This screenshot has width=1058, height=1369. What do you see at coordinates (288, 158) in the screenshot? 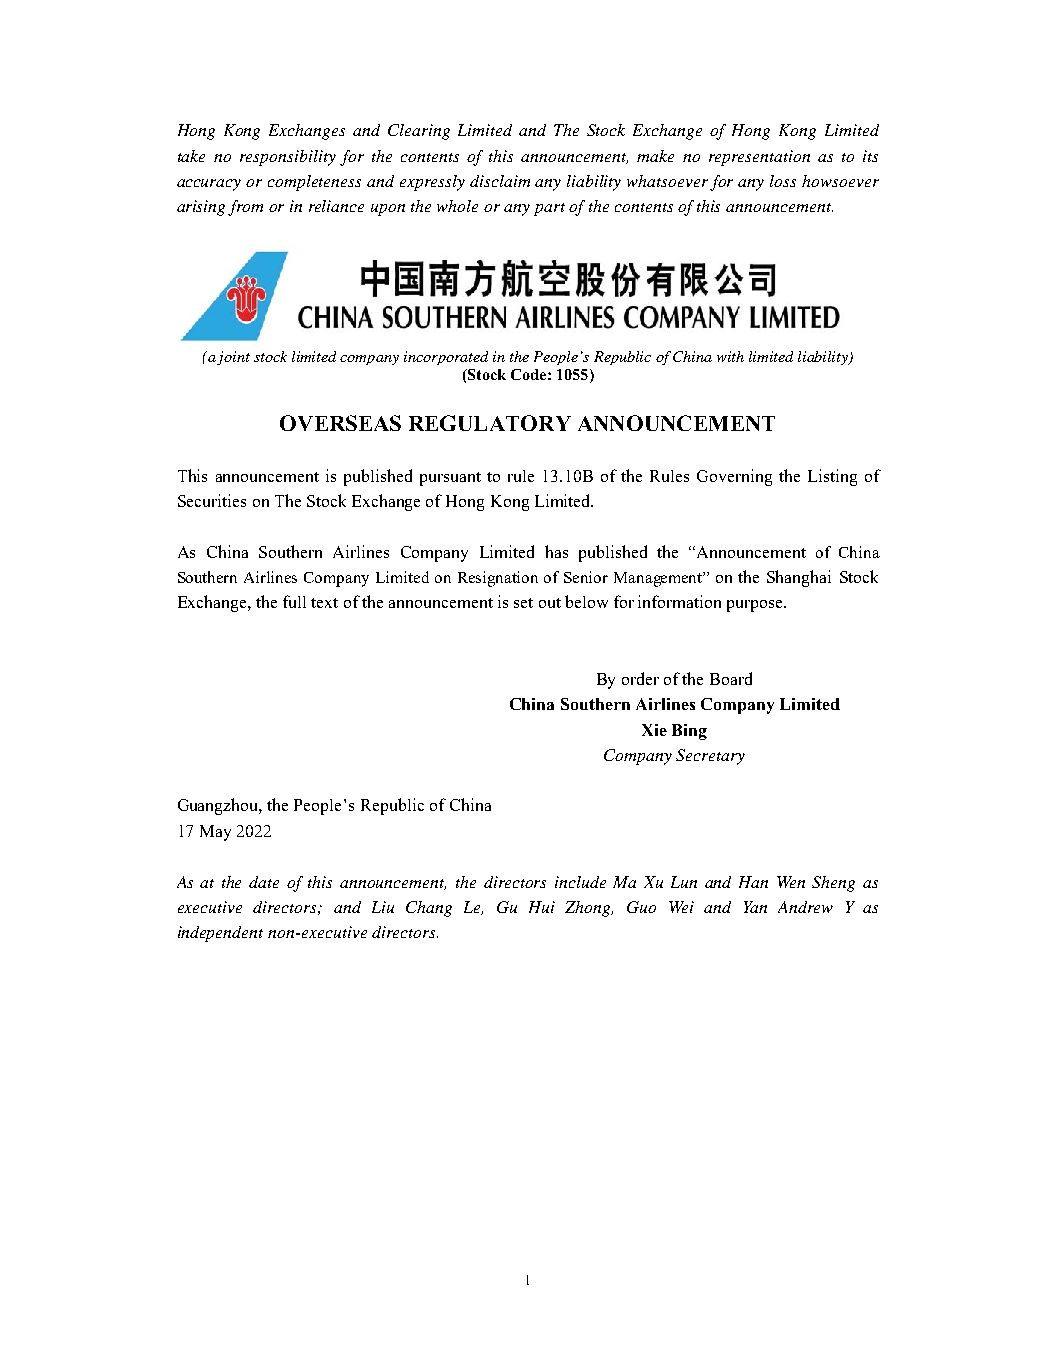
I see `responsibility` at bounding box center [288, 158].
